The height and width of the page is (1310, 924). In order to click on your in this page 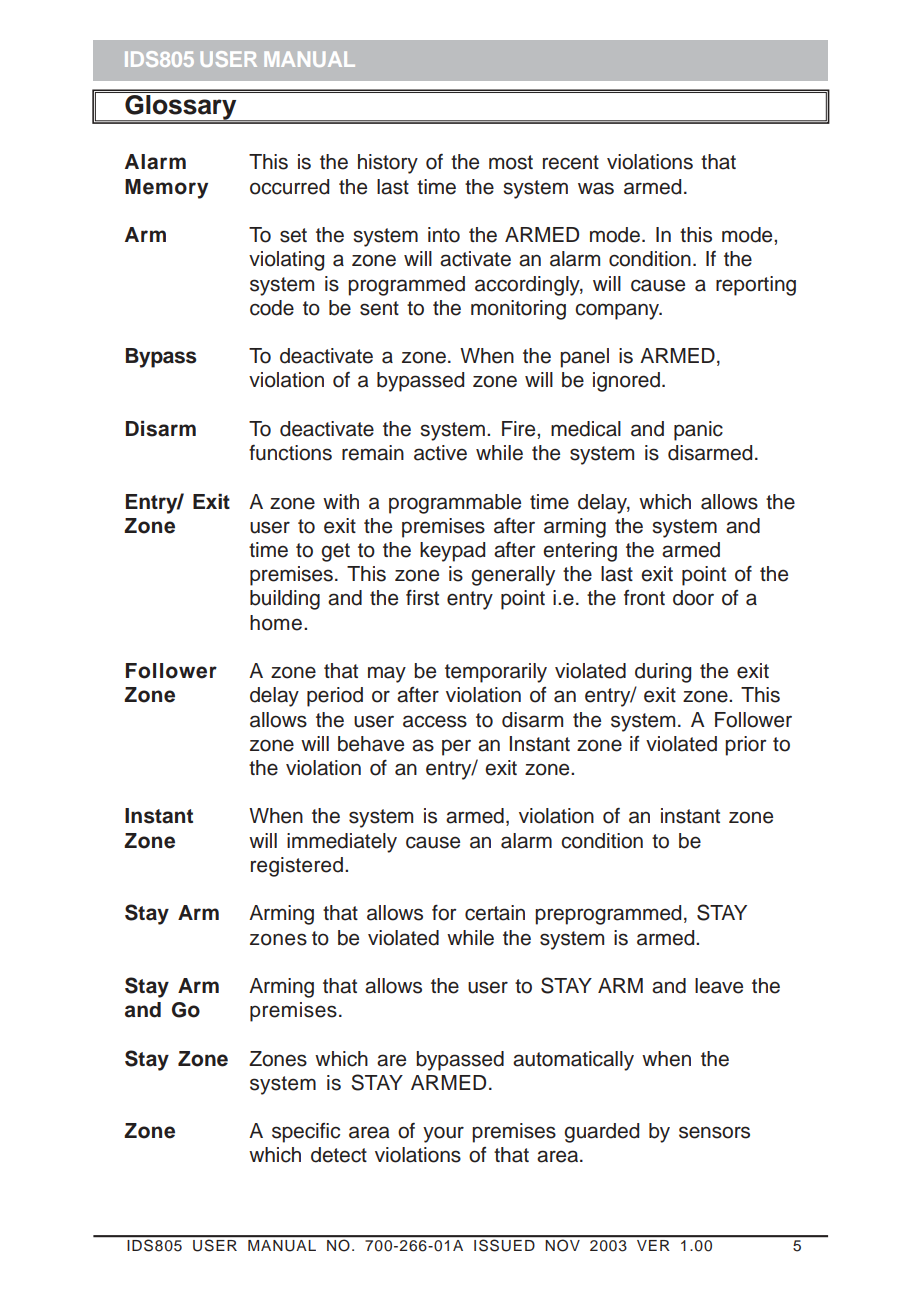, I will do `click(443, 1134)`.
